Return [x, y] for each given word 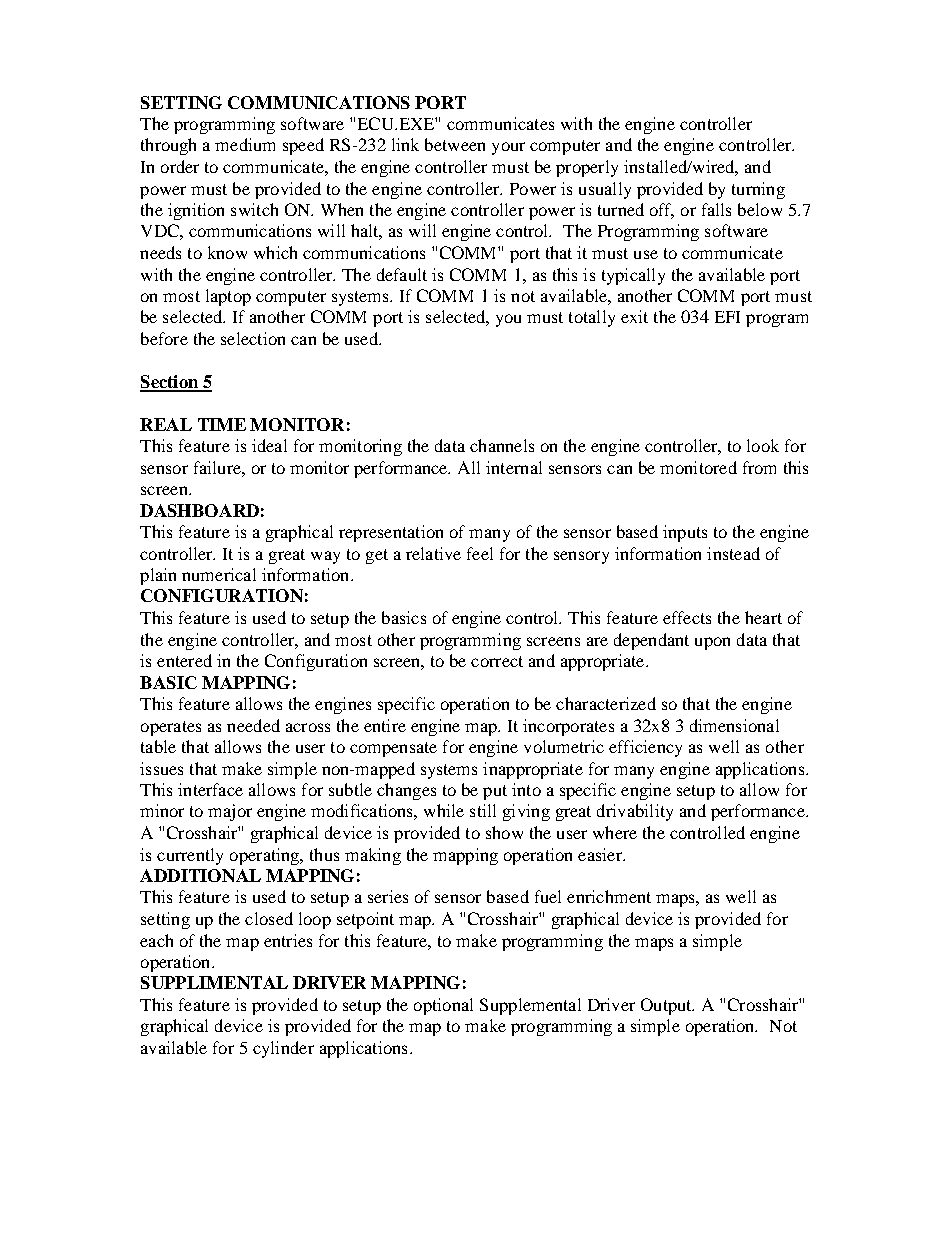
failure [218, 467]
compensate [393, 749]
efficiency [645, 748]
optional [443, 1006]
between [455, 144]
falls [716, 209]
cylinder [283, 1049]
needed [253, 725]
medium [245, 144]
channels [502, 445]
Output [667, 1006]
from [759, 467]
